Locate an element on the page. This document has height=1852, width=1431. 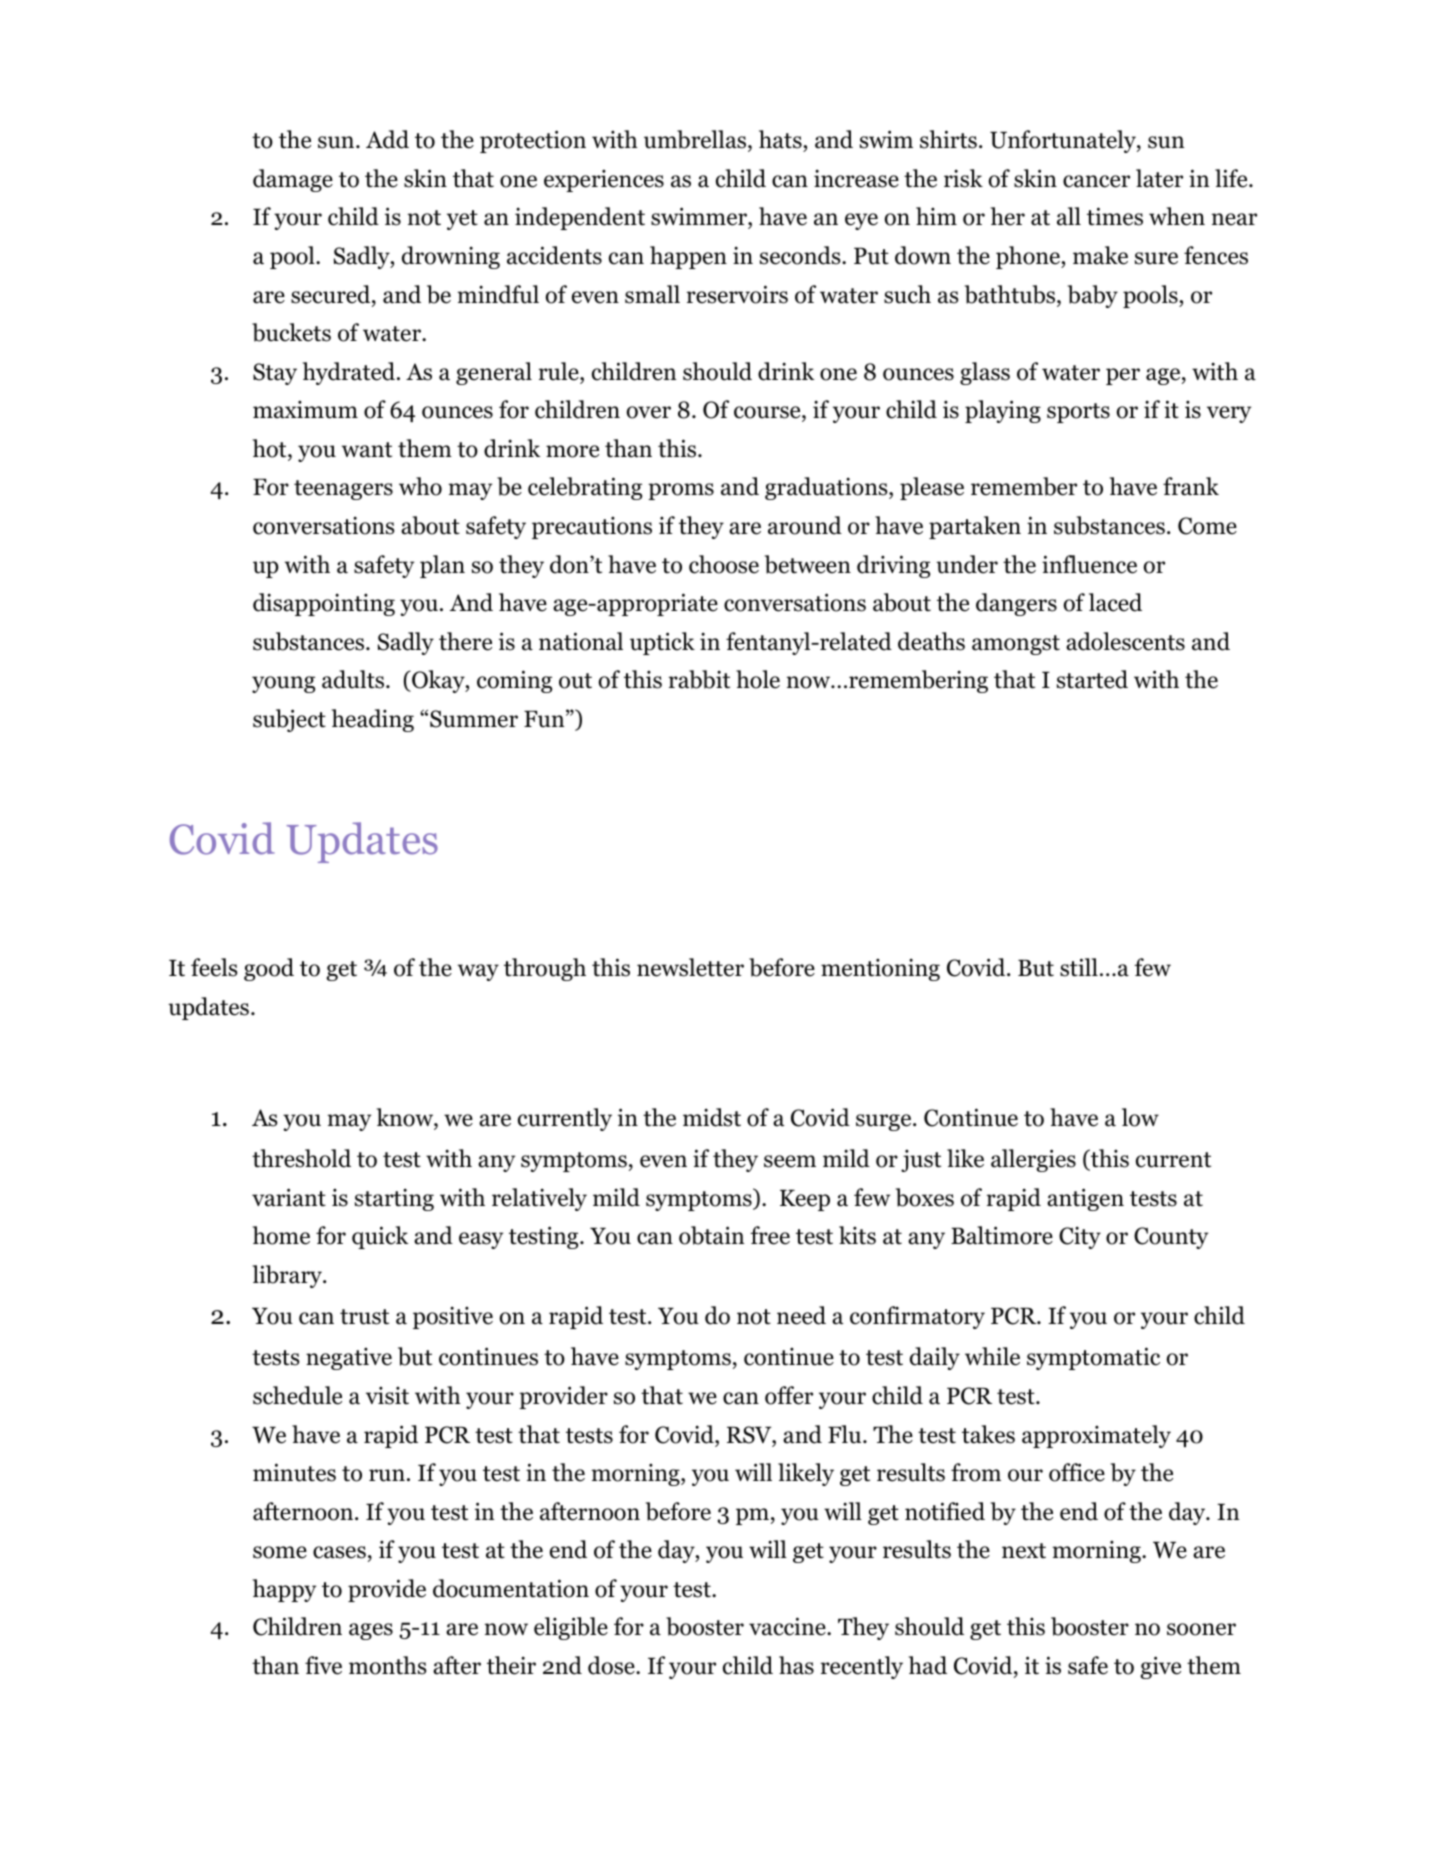
damage is located at coordinates (293, 180).
